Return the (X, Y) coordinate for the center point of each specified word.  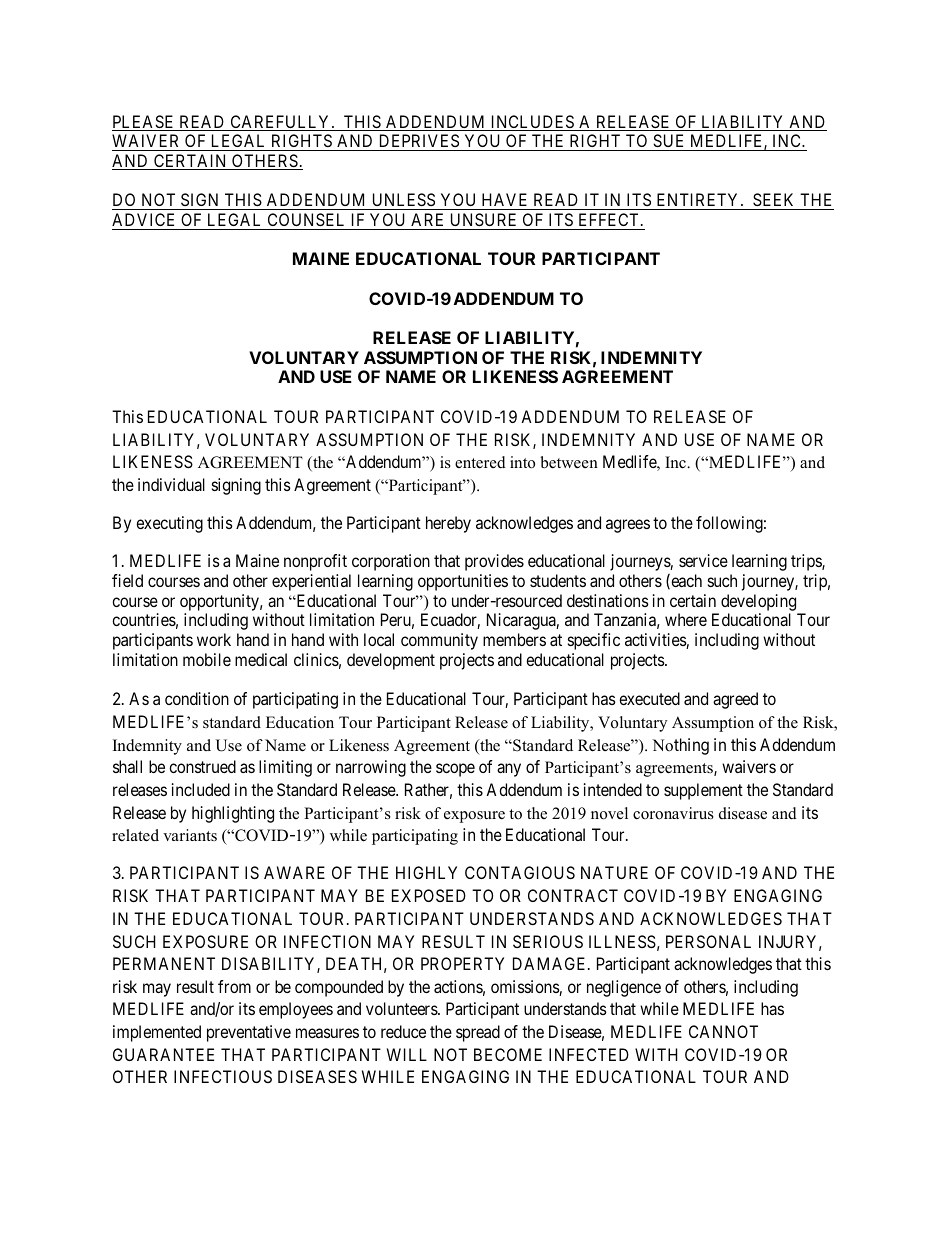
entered (480, 462)
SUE (668, 140)
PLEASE (144, 123)
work (214, 639)
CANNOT (723, 1031)
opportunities (463, 582)
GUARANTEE (163, 1054)
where (686, 619)
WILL (407, 1054)
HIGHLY (426, 872)
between (569, 462)
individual (171, 484)
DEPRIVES (419, 140)
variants (190, 835)
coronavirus (673, 813)
